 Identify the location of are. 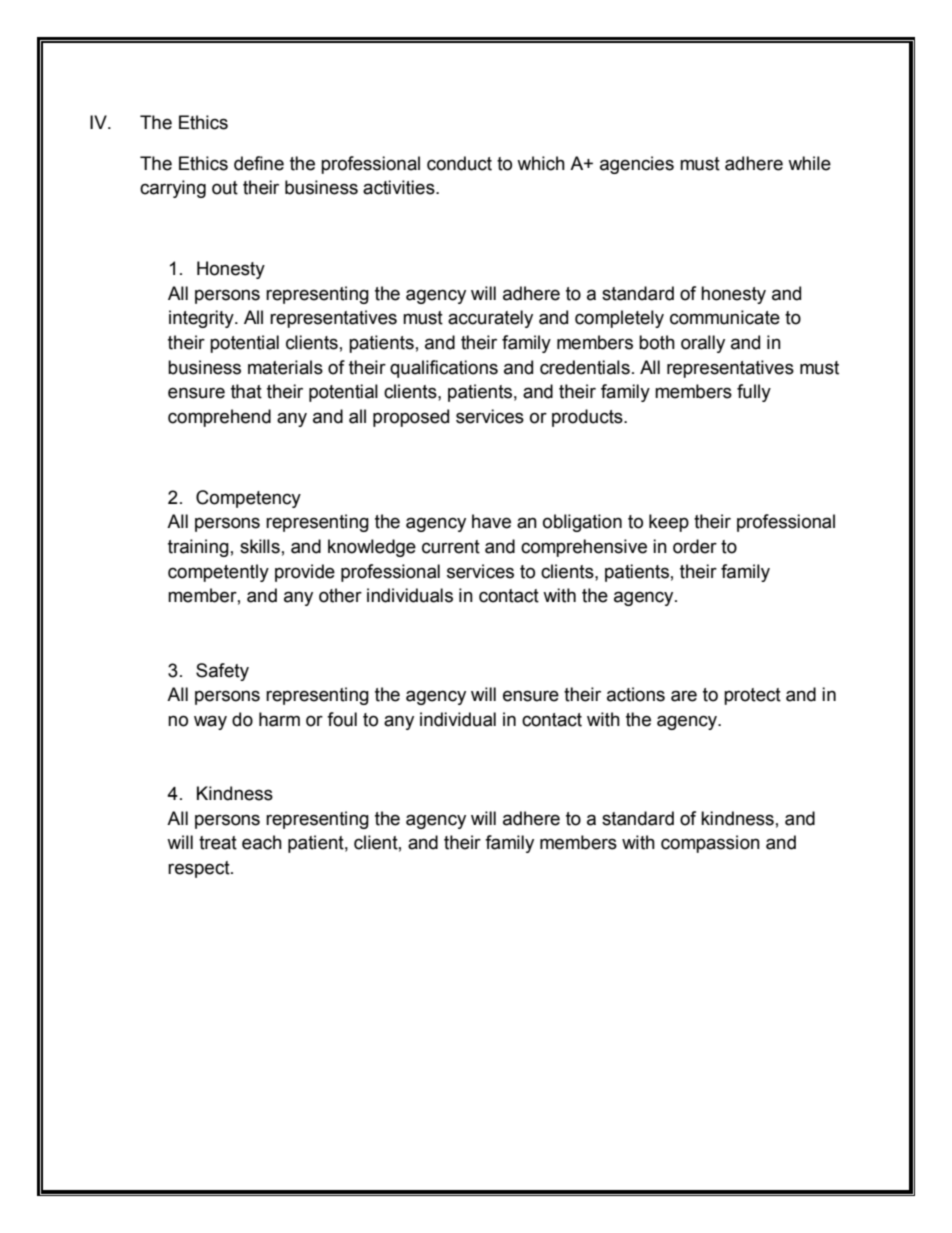
(684, 696).
